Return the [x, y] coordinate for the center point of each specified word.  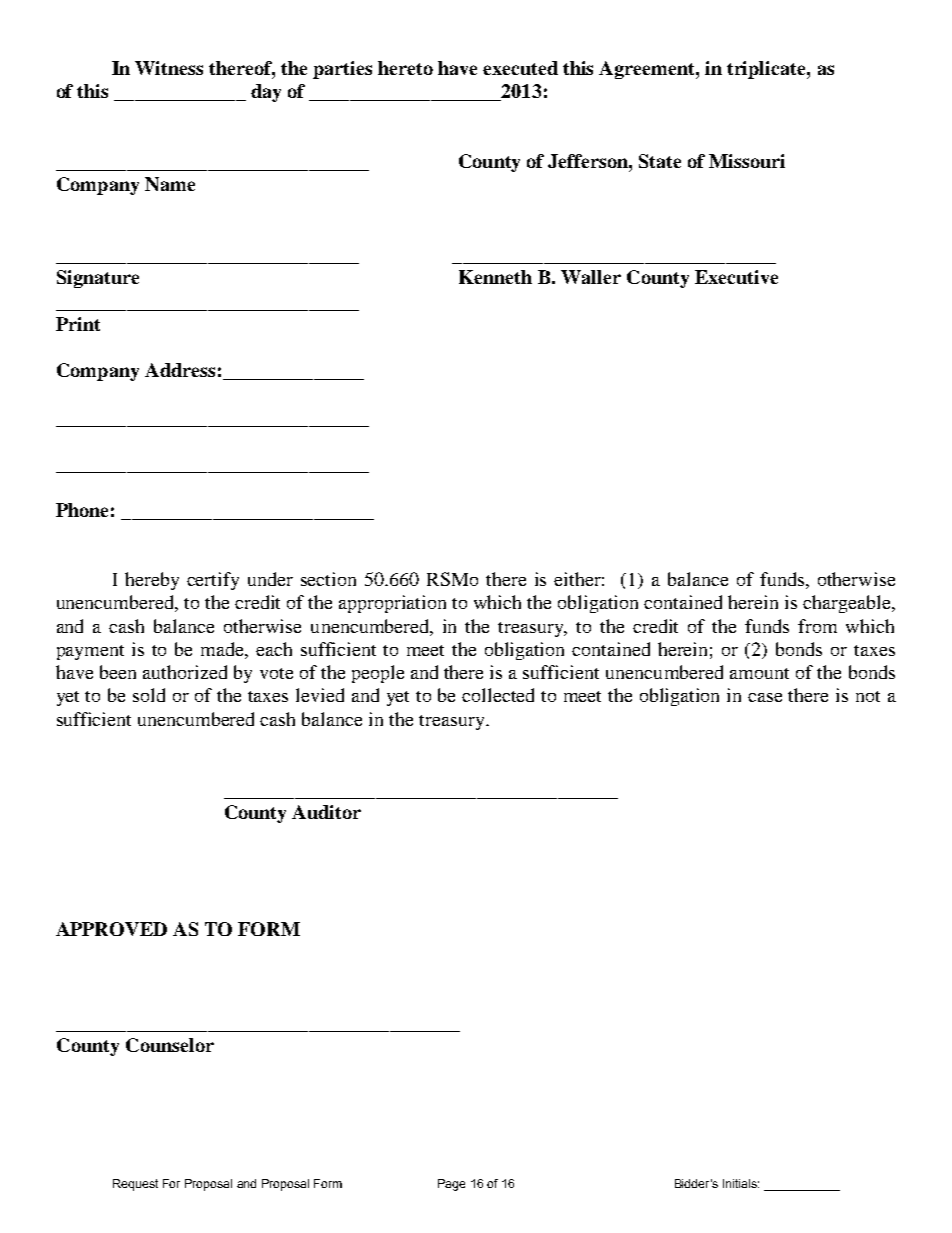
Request [135, 1185]
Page [451, 1185]
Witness [169, 68]
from [817, 626]
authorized [185, 672]
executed [520, 68]
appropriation [392, 604]
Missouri [747, 161]
